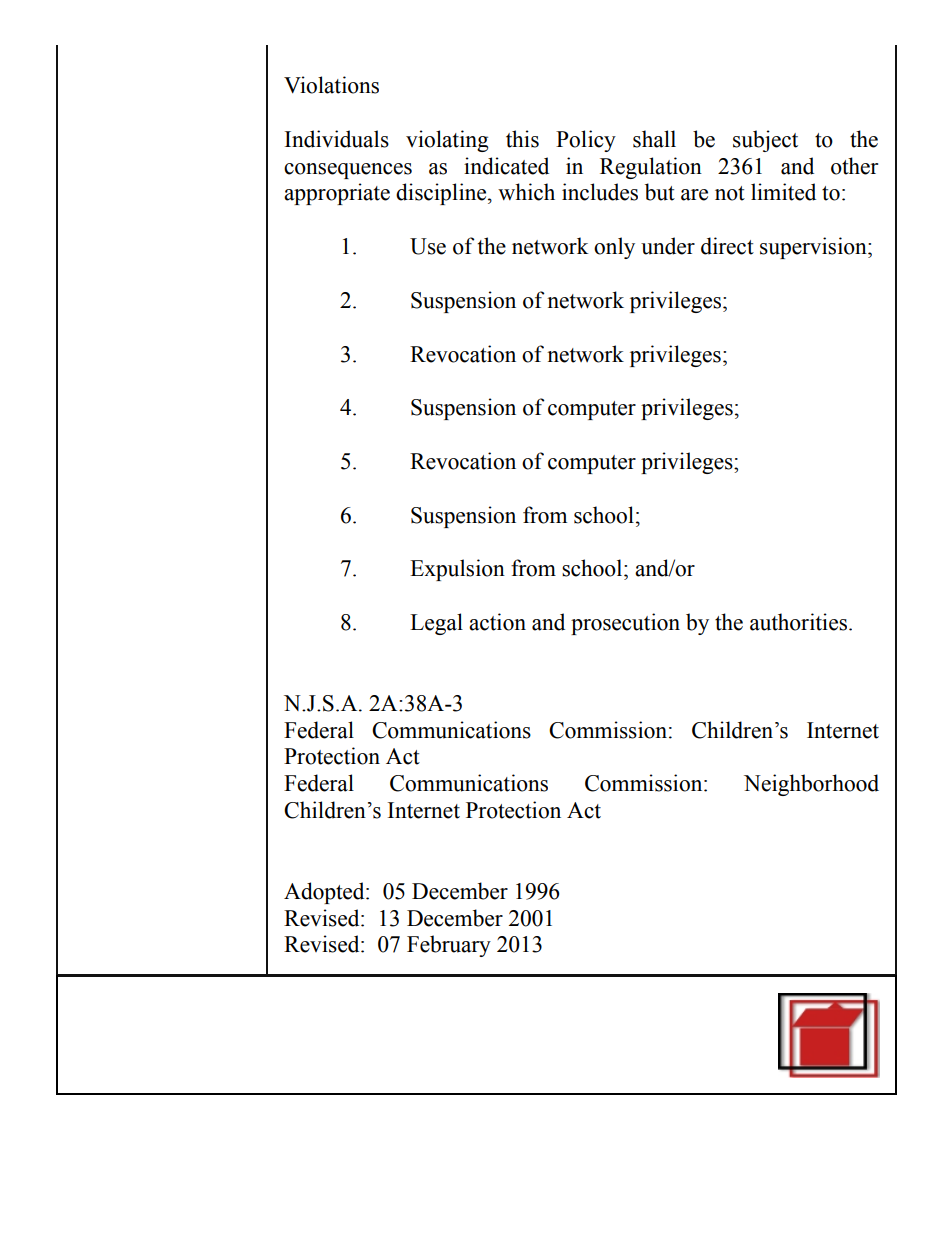  Describe the element at coordinates (337, 139) in the page. I see `Individuals` at that location.
